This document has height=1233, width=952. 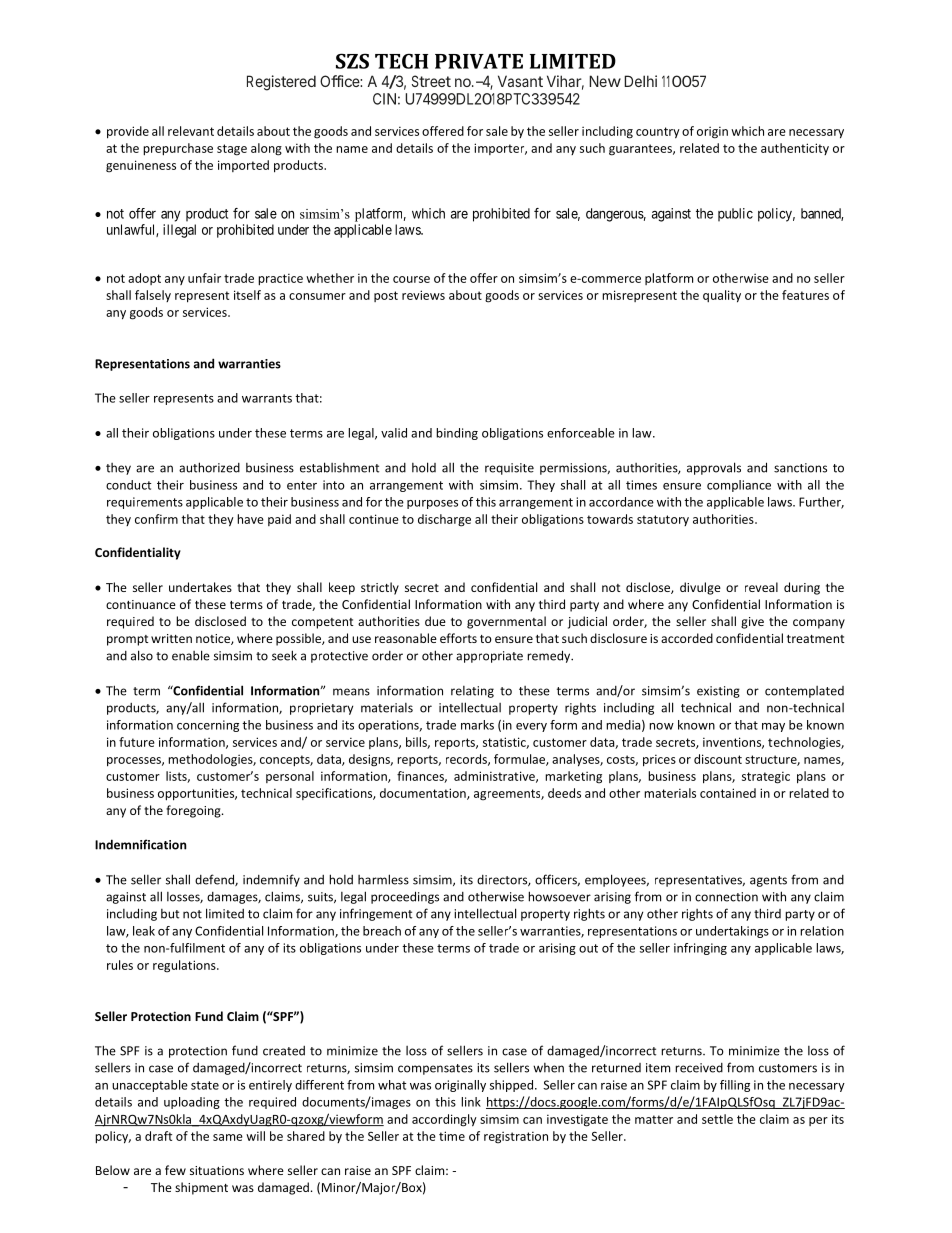 I want to click on Street, so click(x=431, y=81).
